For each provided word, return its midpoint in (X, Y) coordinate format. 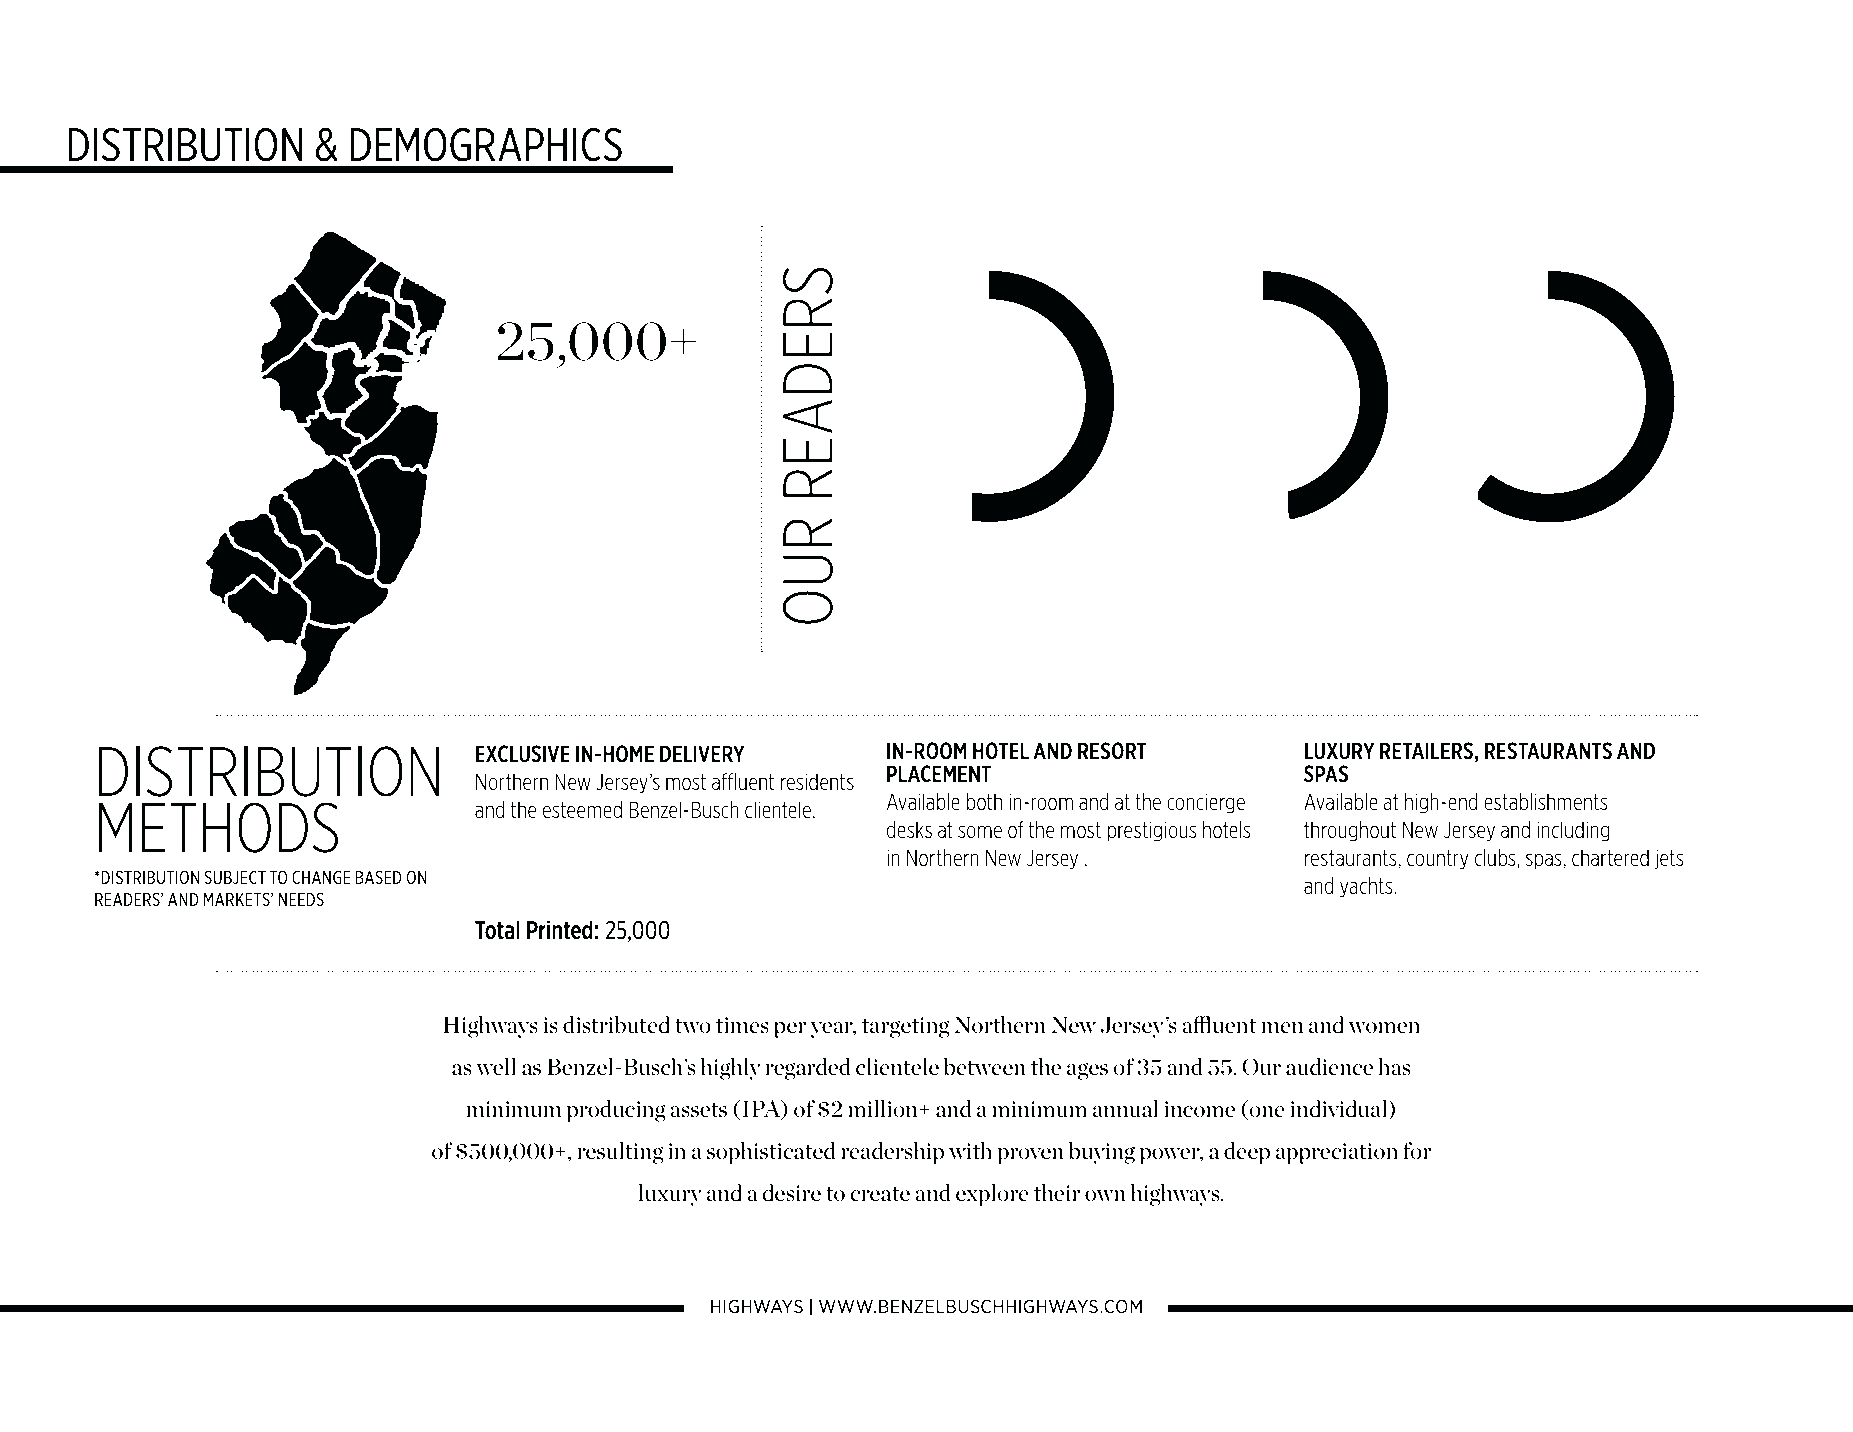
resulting (620, 1153)
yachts (1367, 887)
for (1417, 1150)
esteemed (582, 810)
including (1573, 831)
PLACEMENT (939, 773)
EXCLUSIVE (523, 754)
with (970, 1151)
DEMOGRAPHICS (486, 144)
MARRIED (1549, 447)
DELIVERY (702, 753)
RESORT (1112, 751)
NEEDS (301, 899)
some (980, 832)
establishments (1546, 802)
